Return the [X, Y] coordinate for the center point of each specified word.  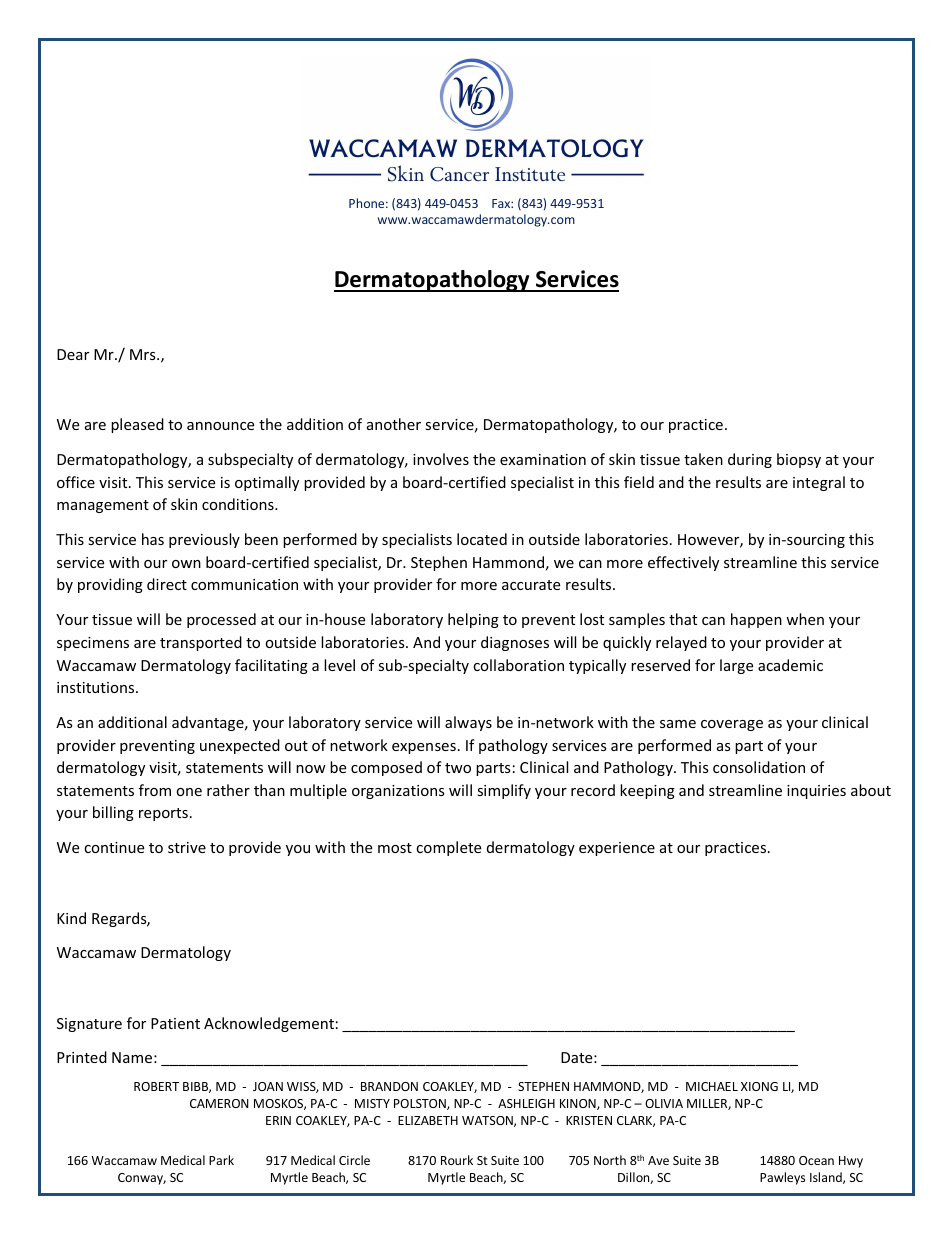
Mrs [144, 354]
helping [473, 620]
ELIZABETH [428, 1120]
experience [617, 849]
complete [448, 848]
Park [221, 1160]
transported [201, 643]
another [394, 424]
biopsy [799, 460]
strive [187, 847]
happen [756, 620]
